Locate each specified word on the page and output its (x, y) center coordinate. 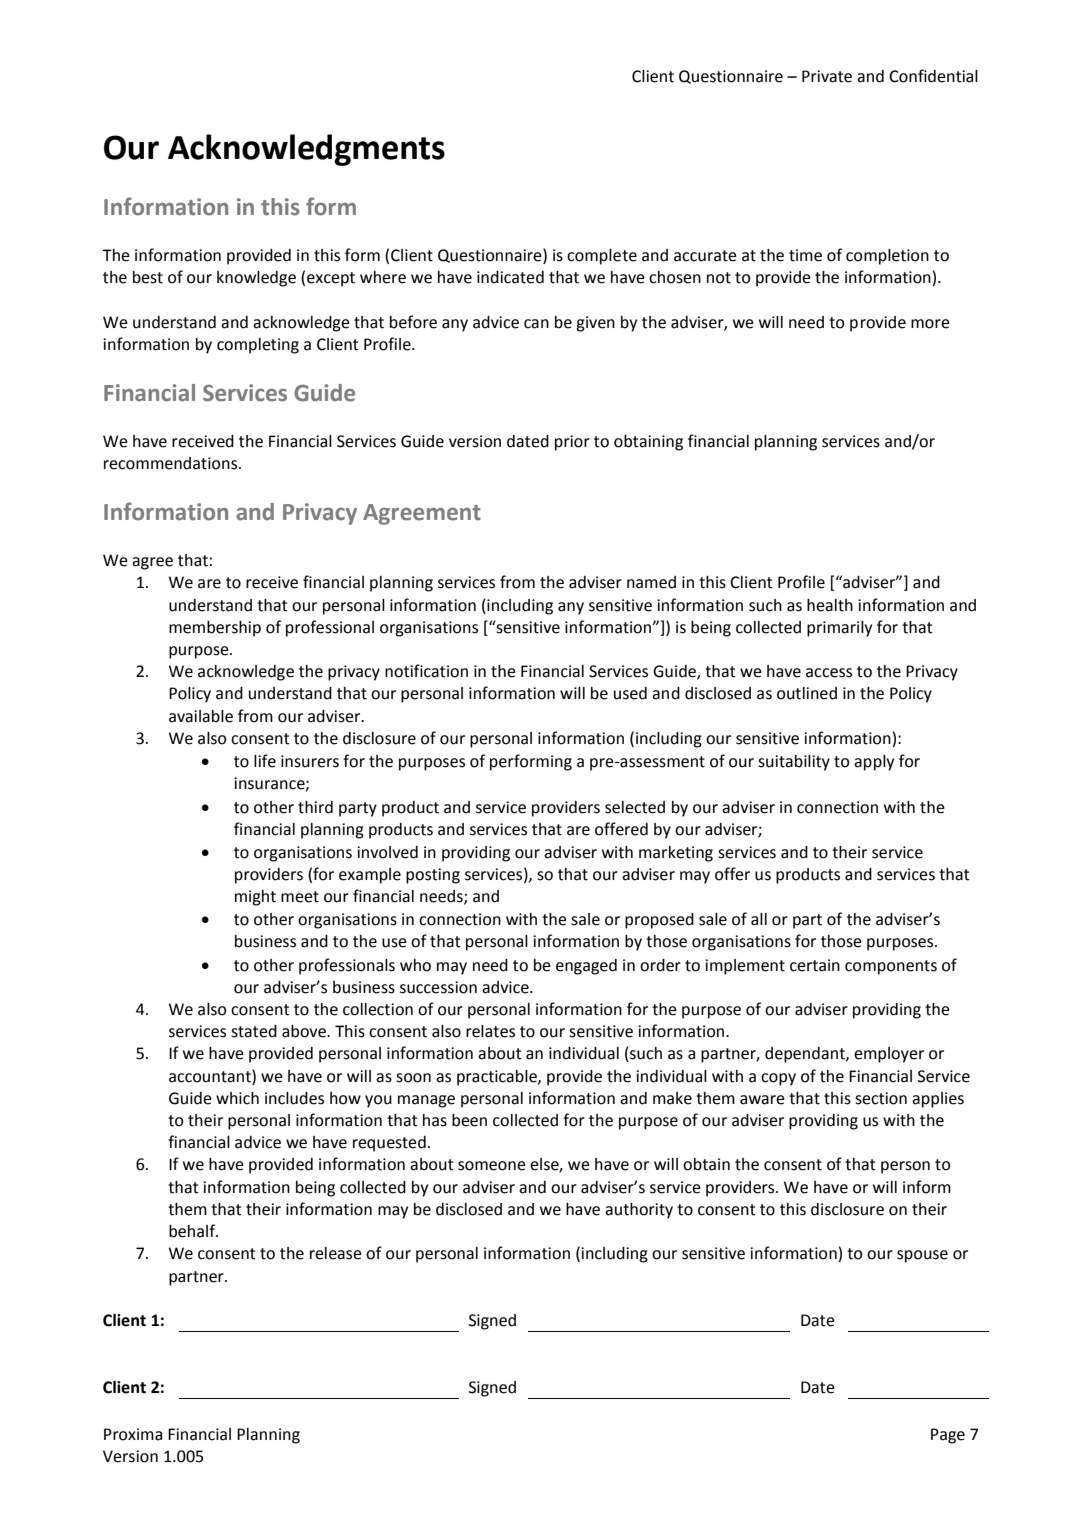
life (265, 761)
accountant (211, 1076)
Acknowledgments (306, 150)
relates (490, 1031)
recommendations (172, 463)
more (930, 324)
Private (827, 76)
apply (874, 763)
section (881, 1098)
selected (635, 807)
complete (602, 257)
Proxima (133, 1434)
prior (572, 443)
